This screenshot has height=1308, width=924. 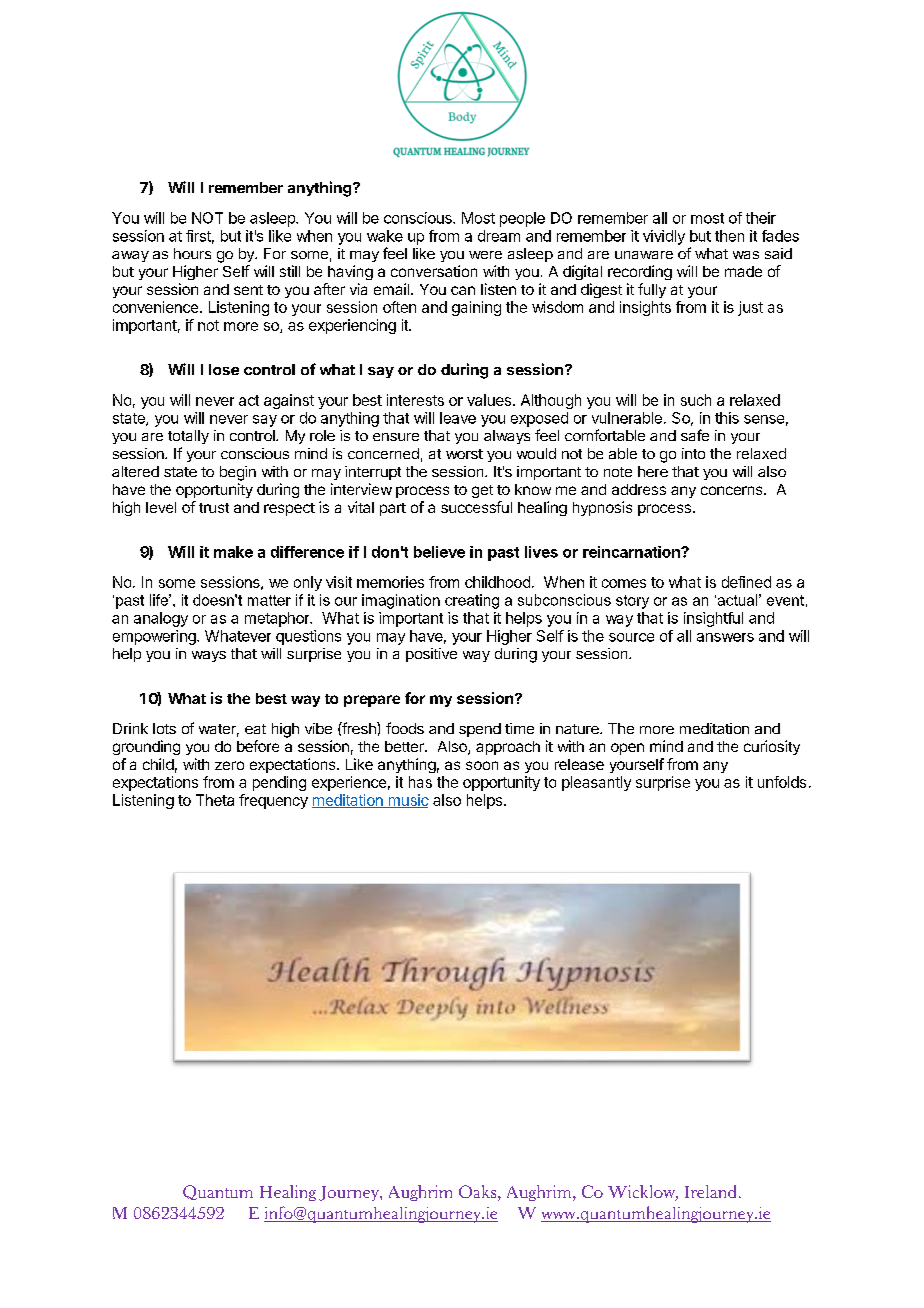 I want to click on lots, so click(x=164, y=728).
